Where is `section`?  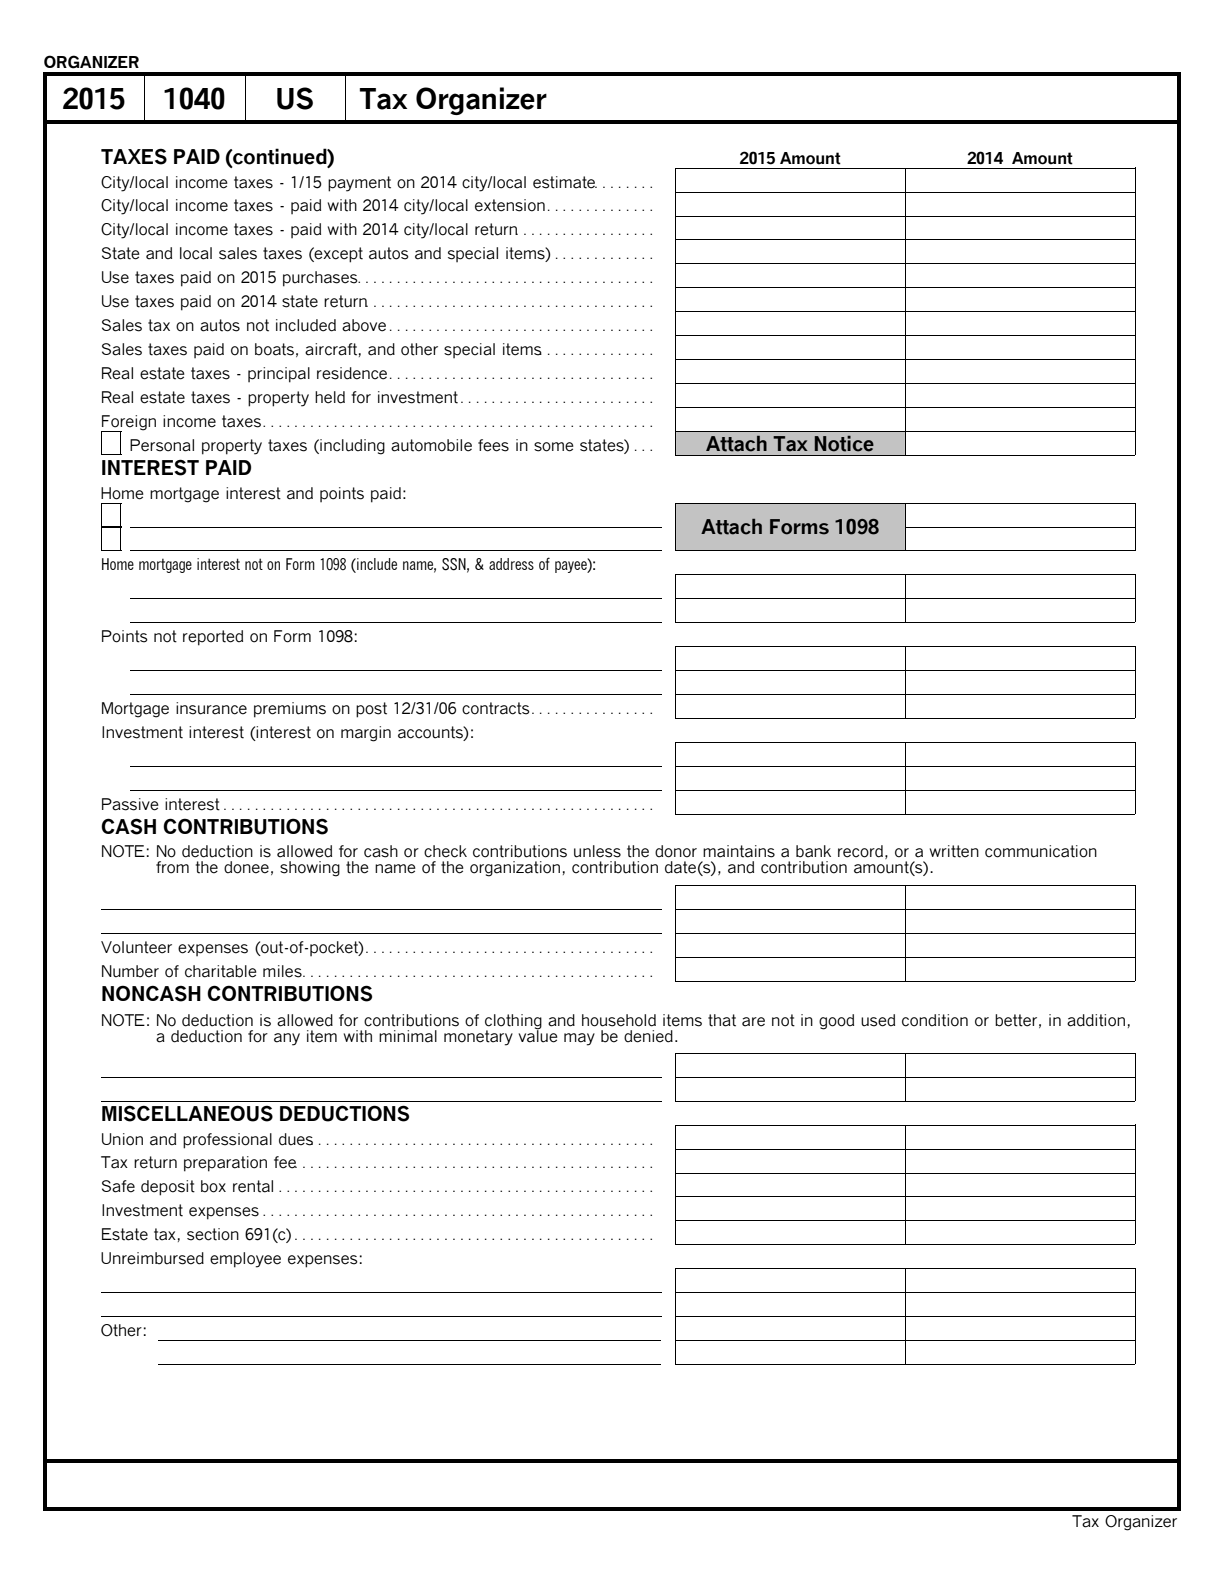
section is located at coordinates (213, 1234).
